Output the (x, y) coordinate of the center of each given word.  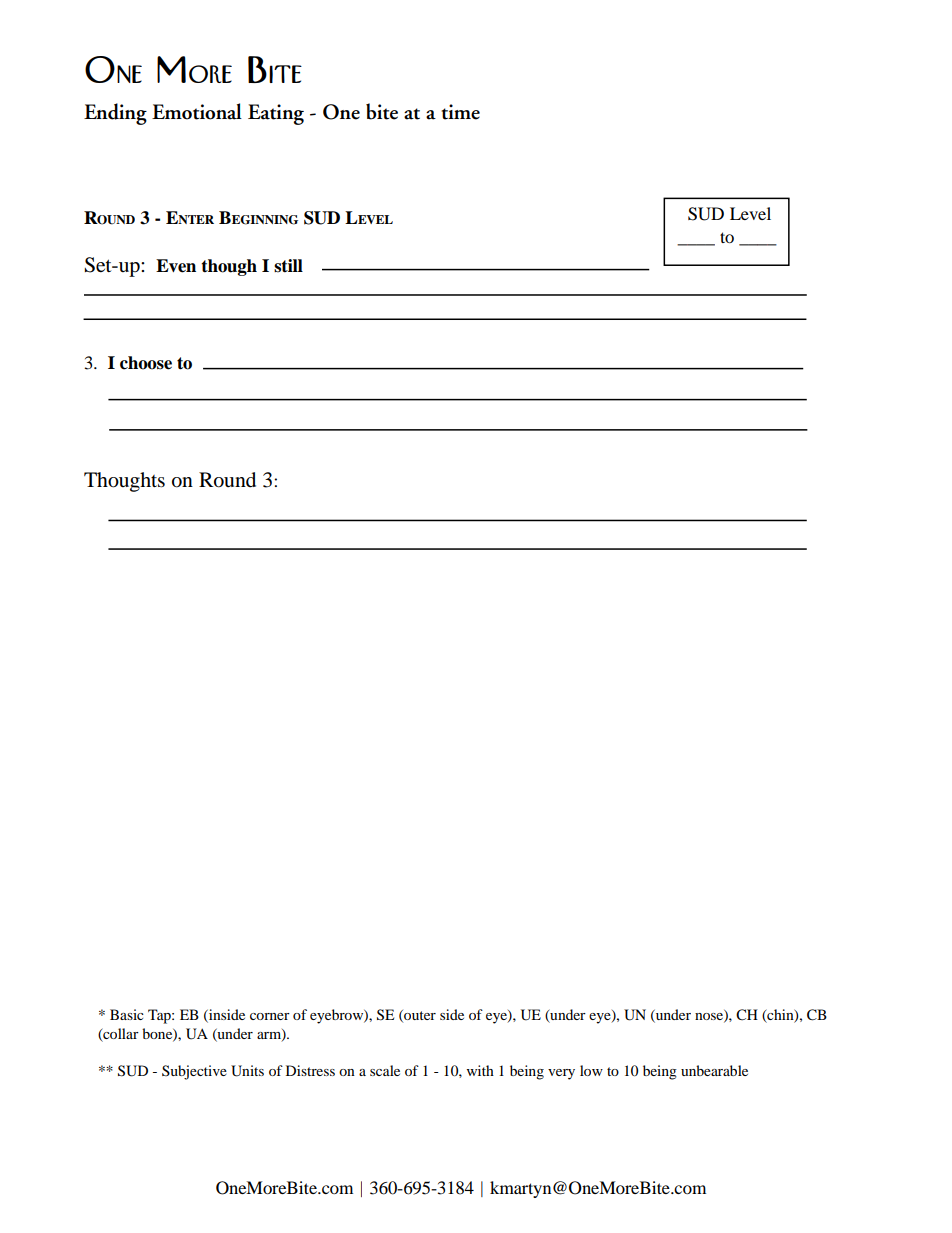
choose (146, 363)
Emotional (197, 111)
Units (247, 1071)
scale (385, 1070)
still (288, 266)
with (480, 1070)
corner (270, 1016)
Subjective (194, 1072)
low (591, 1070)
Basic (127, 1014)
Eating (276, 114)
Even (176, 266)
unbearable (714, 1070)
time (461, 112)
